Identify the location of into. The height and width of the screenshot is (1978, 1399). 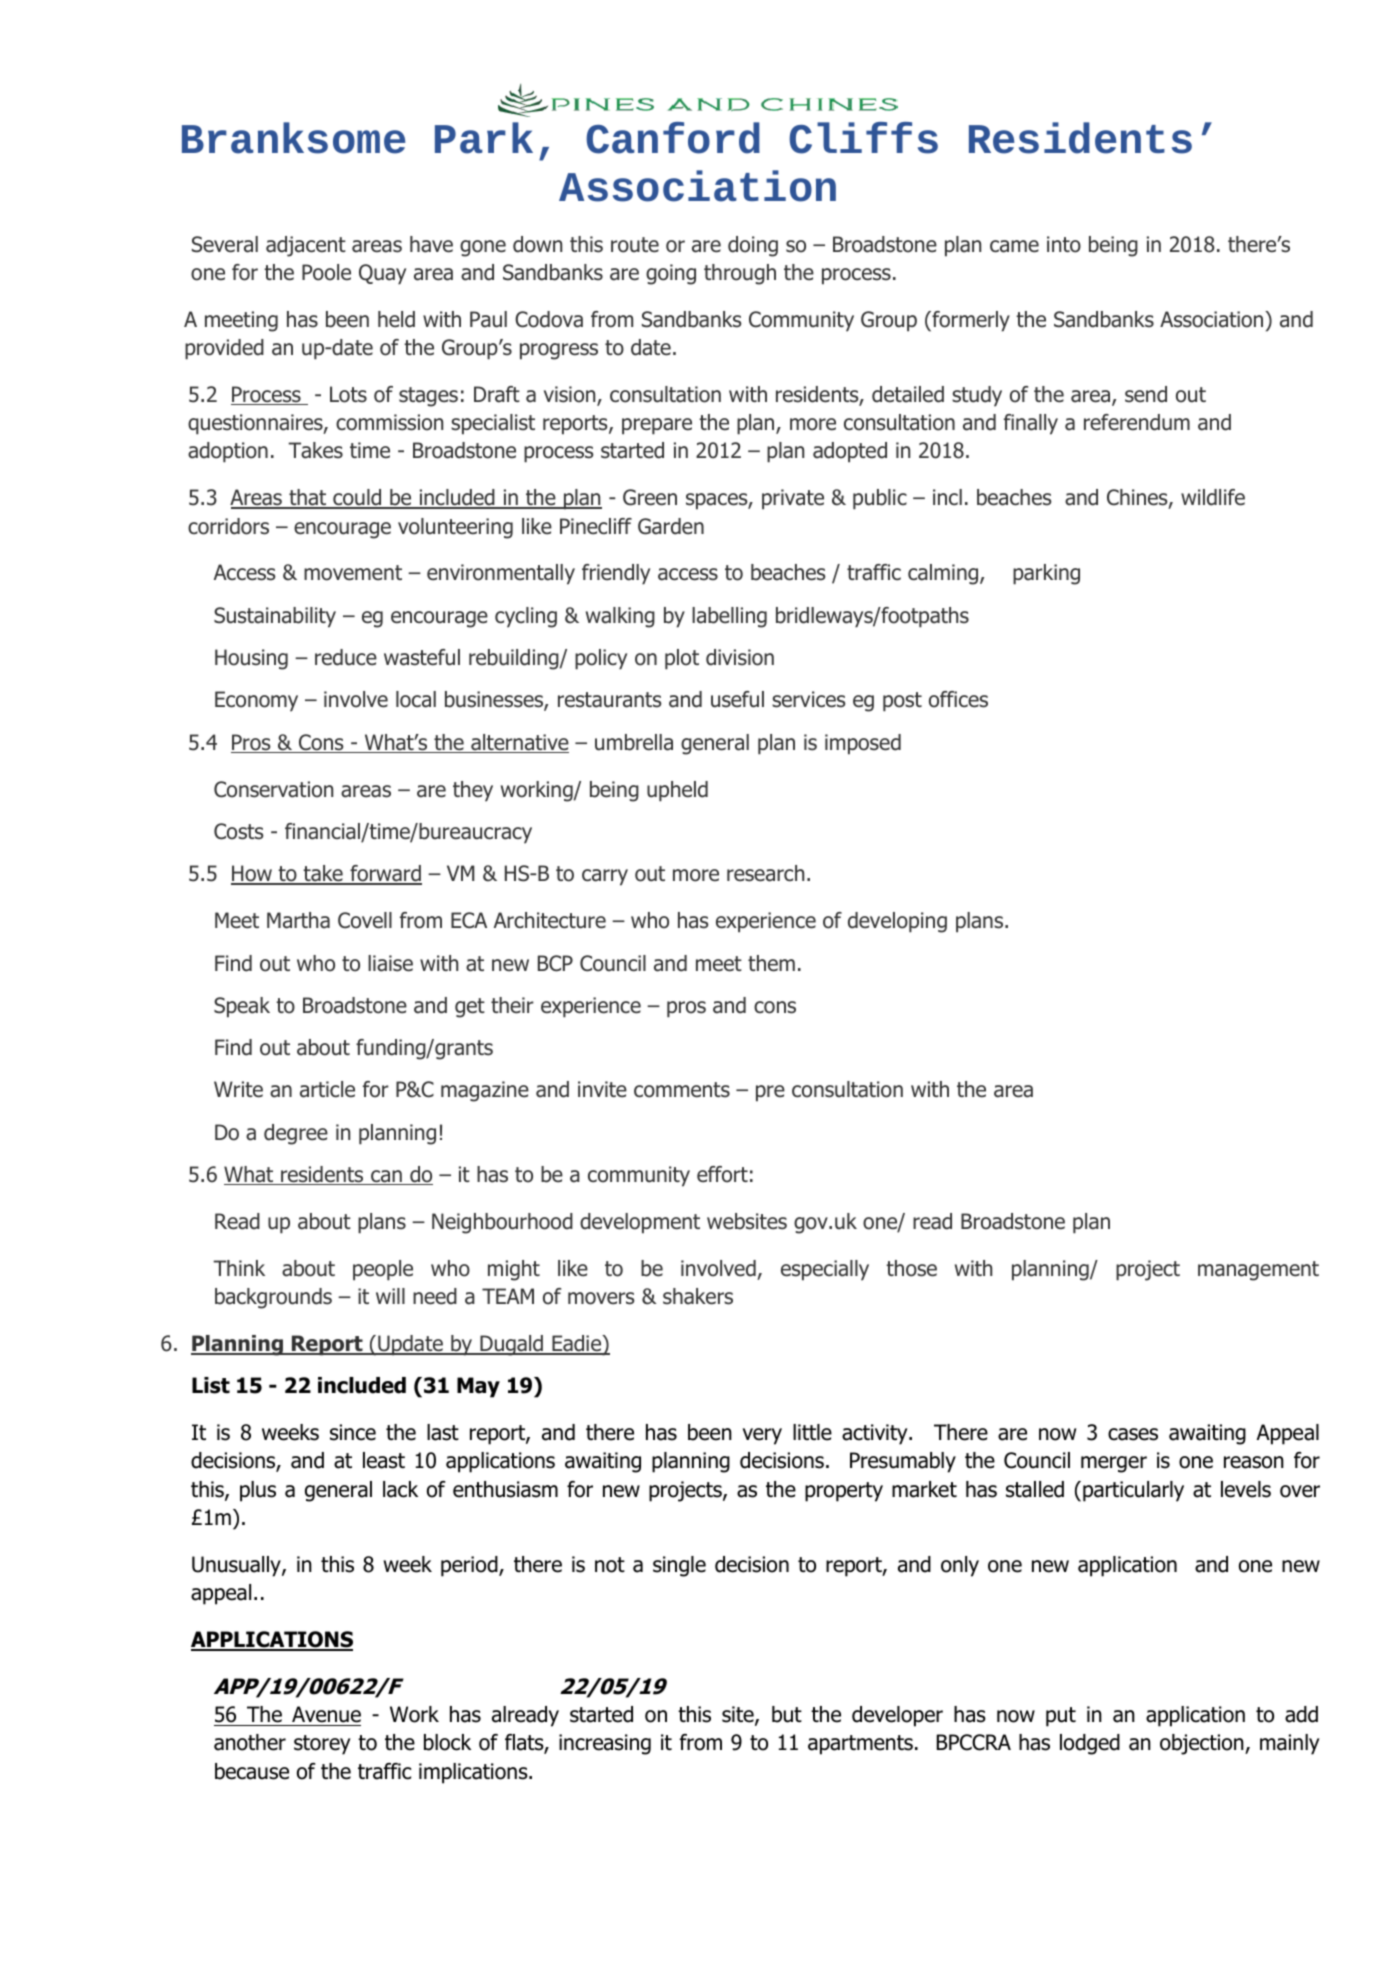
(1064, 244).
